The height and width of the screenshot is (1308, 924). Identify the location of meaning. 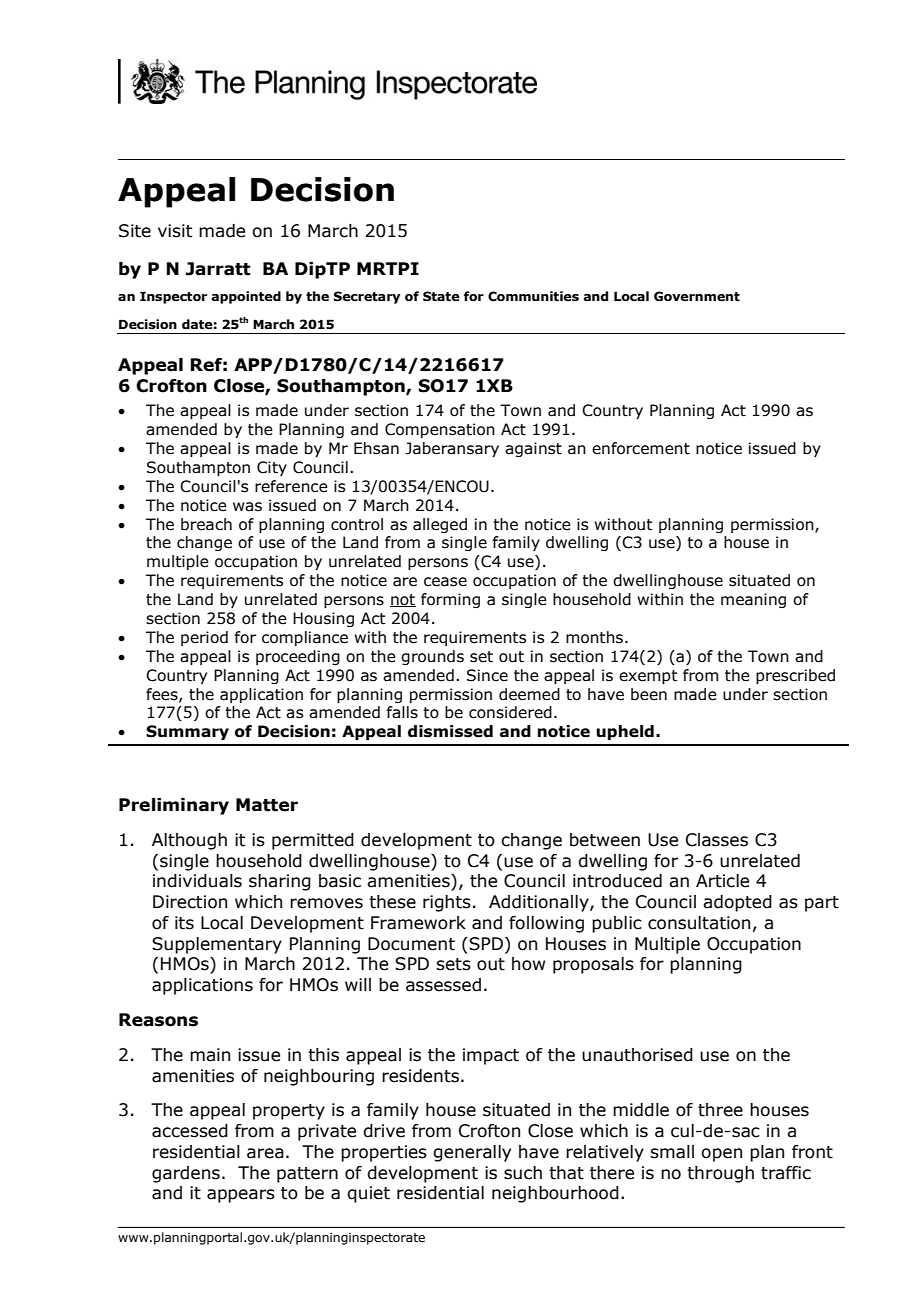
(753, 600).
